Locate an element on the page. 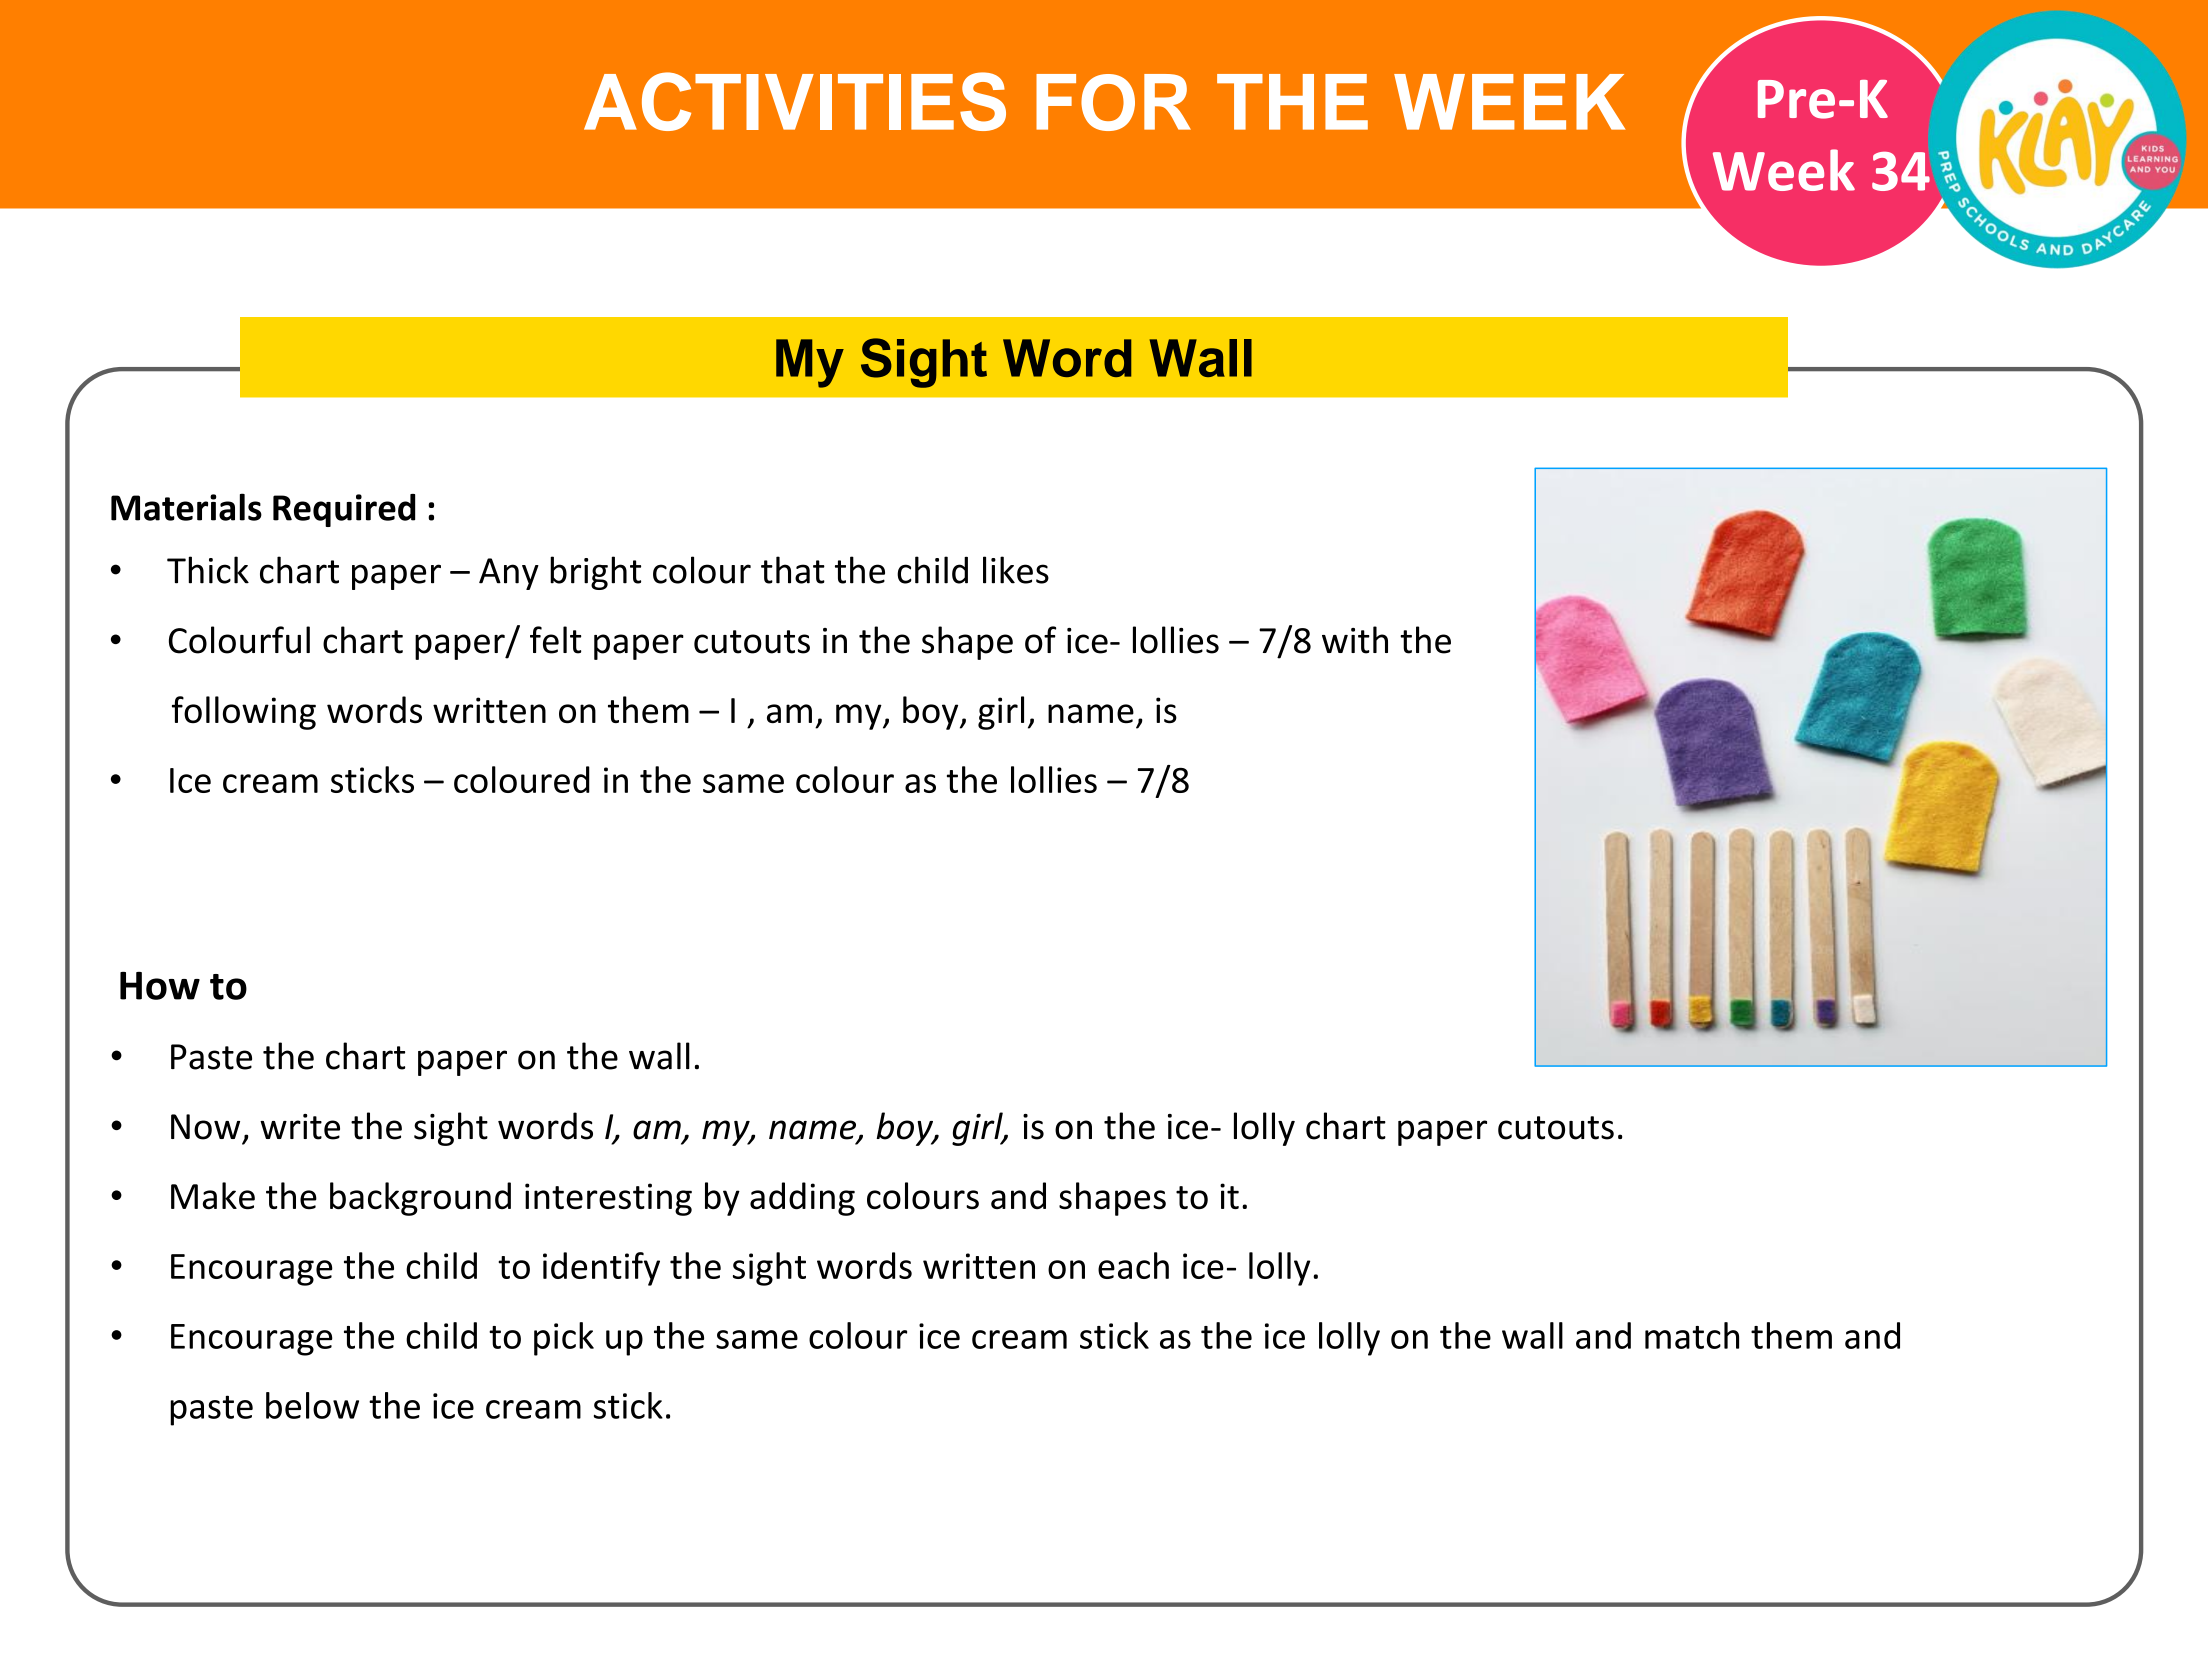 Image resolution: width=2208 pixels, height=1656 pixels. write is located at coordinates (300, 1127).
